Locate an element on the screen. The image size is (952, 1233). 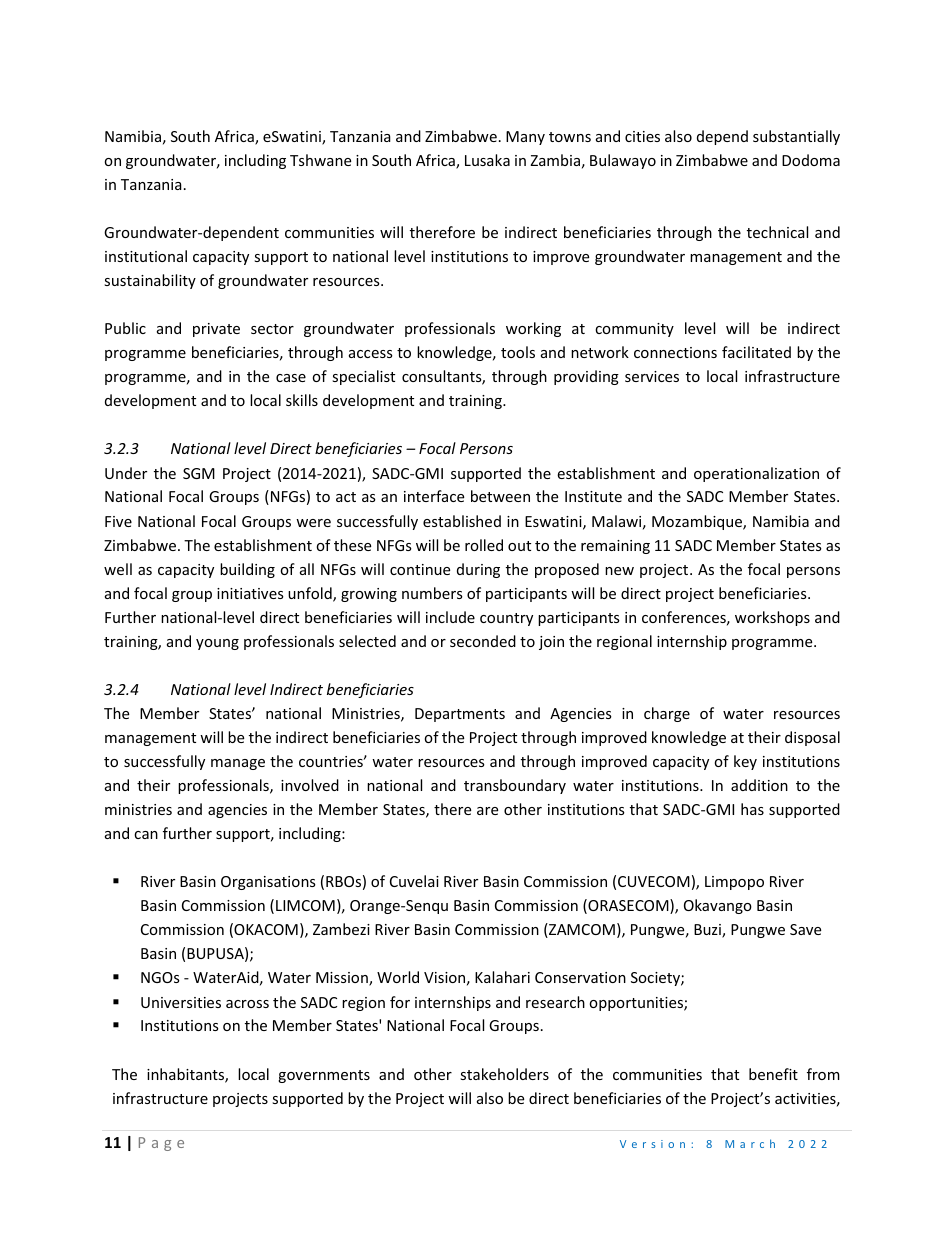
substantially is located at coordinates (796, 137).
